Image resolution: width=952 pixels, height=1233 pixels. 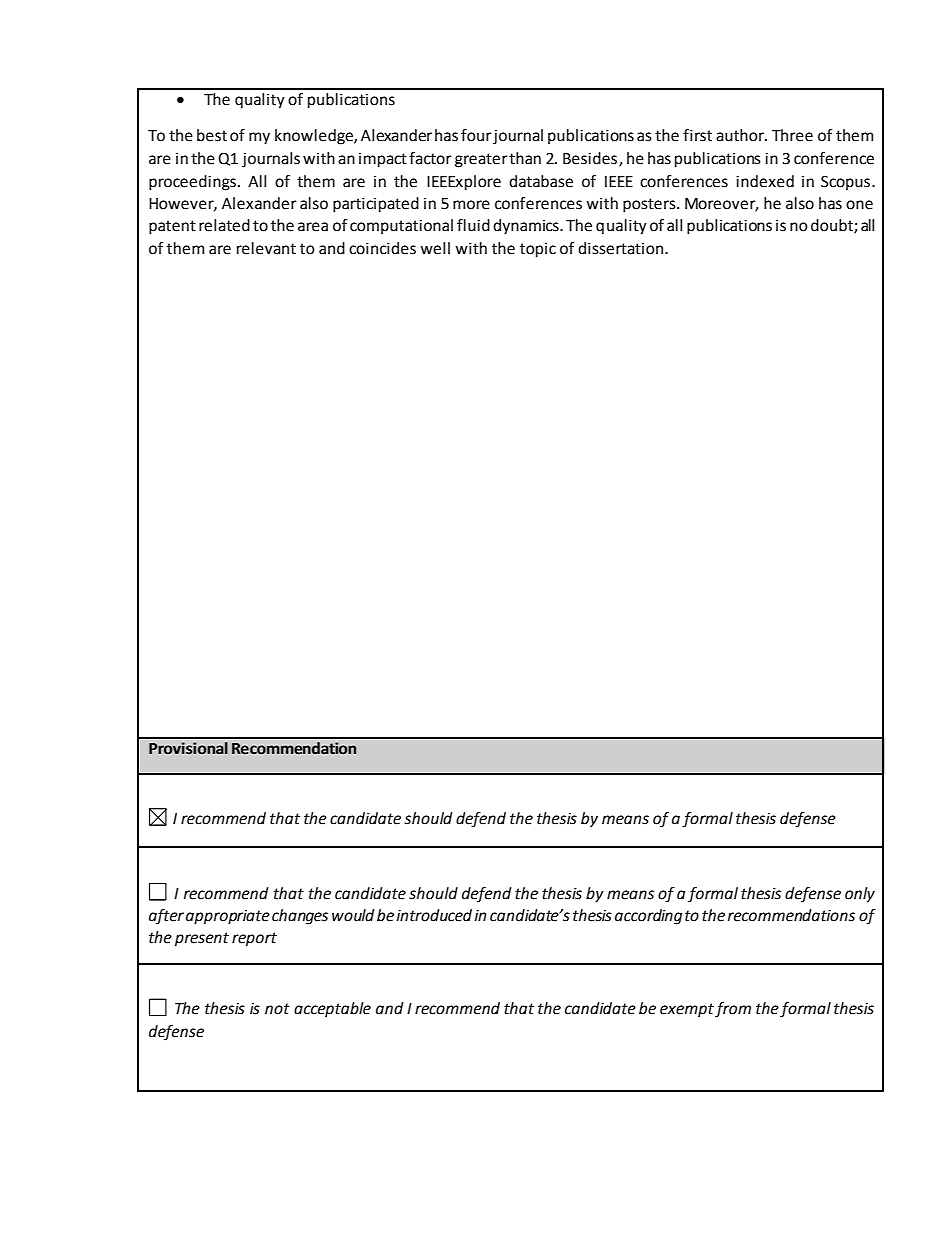 I want to click on than, so click(x=525, y=158).
